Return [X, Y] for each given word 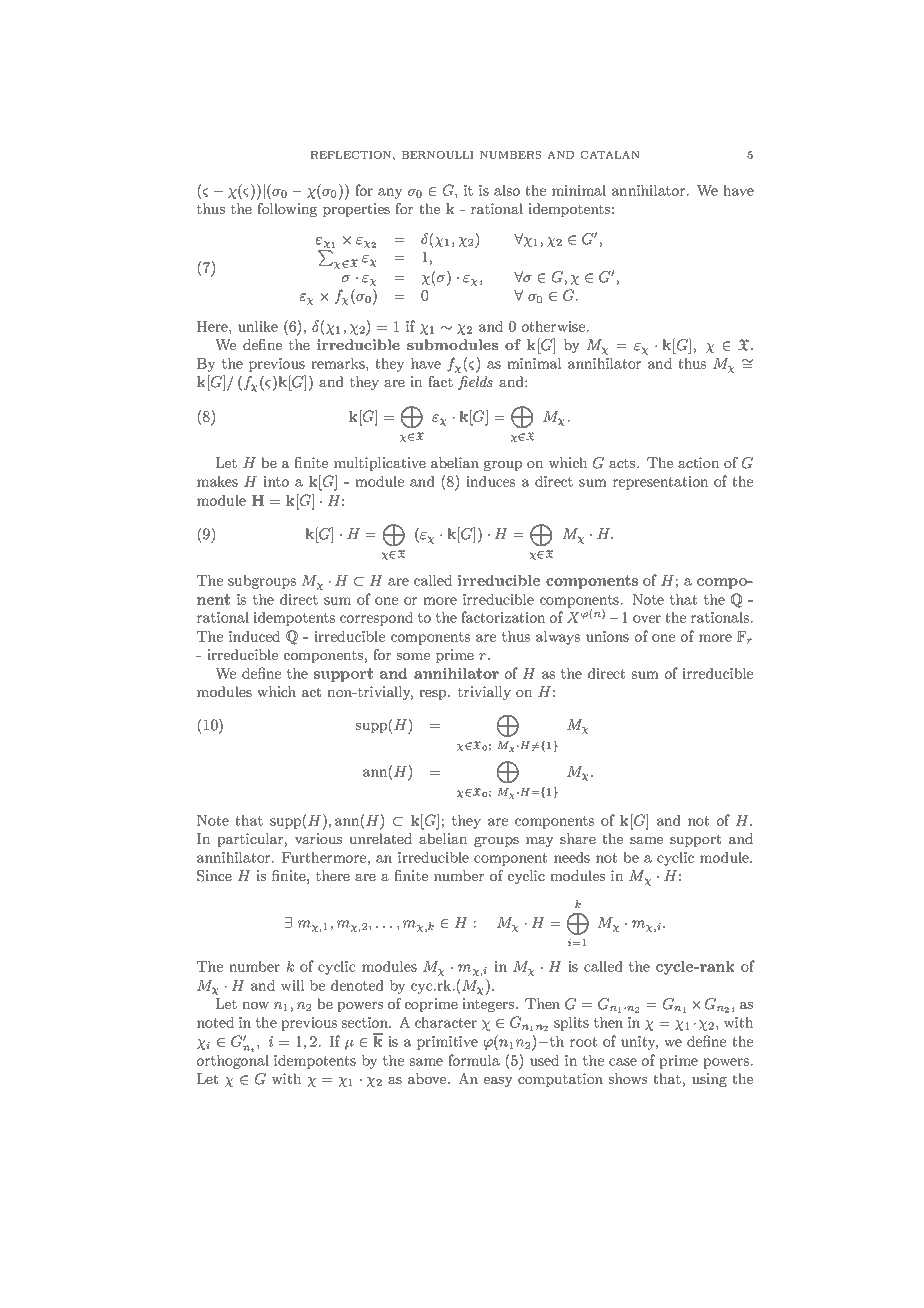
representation [661, 483]
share [578, 838]
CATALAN [610, 155]
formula [474, 1060]
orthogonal [233, 1062]
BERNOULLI [437, 155]
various [318, 838]
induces [490, 481]
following [287, 210]
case [623, 1062]
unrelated [380, 838]
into [276, 481]
